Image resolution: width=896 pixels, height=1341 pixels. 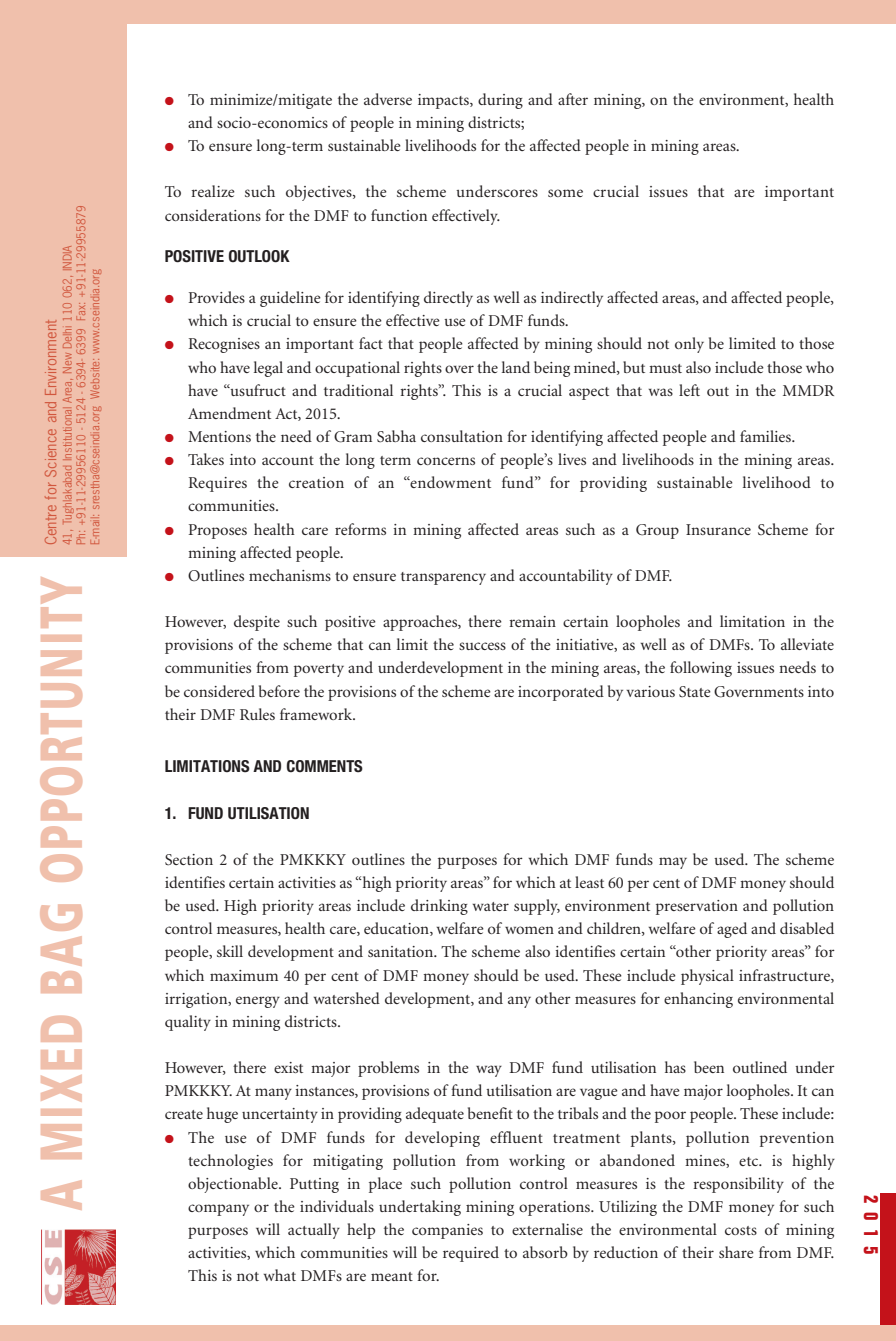 I want to click on supply, so click(x=537, y=907).
